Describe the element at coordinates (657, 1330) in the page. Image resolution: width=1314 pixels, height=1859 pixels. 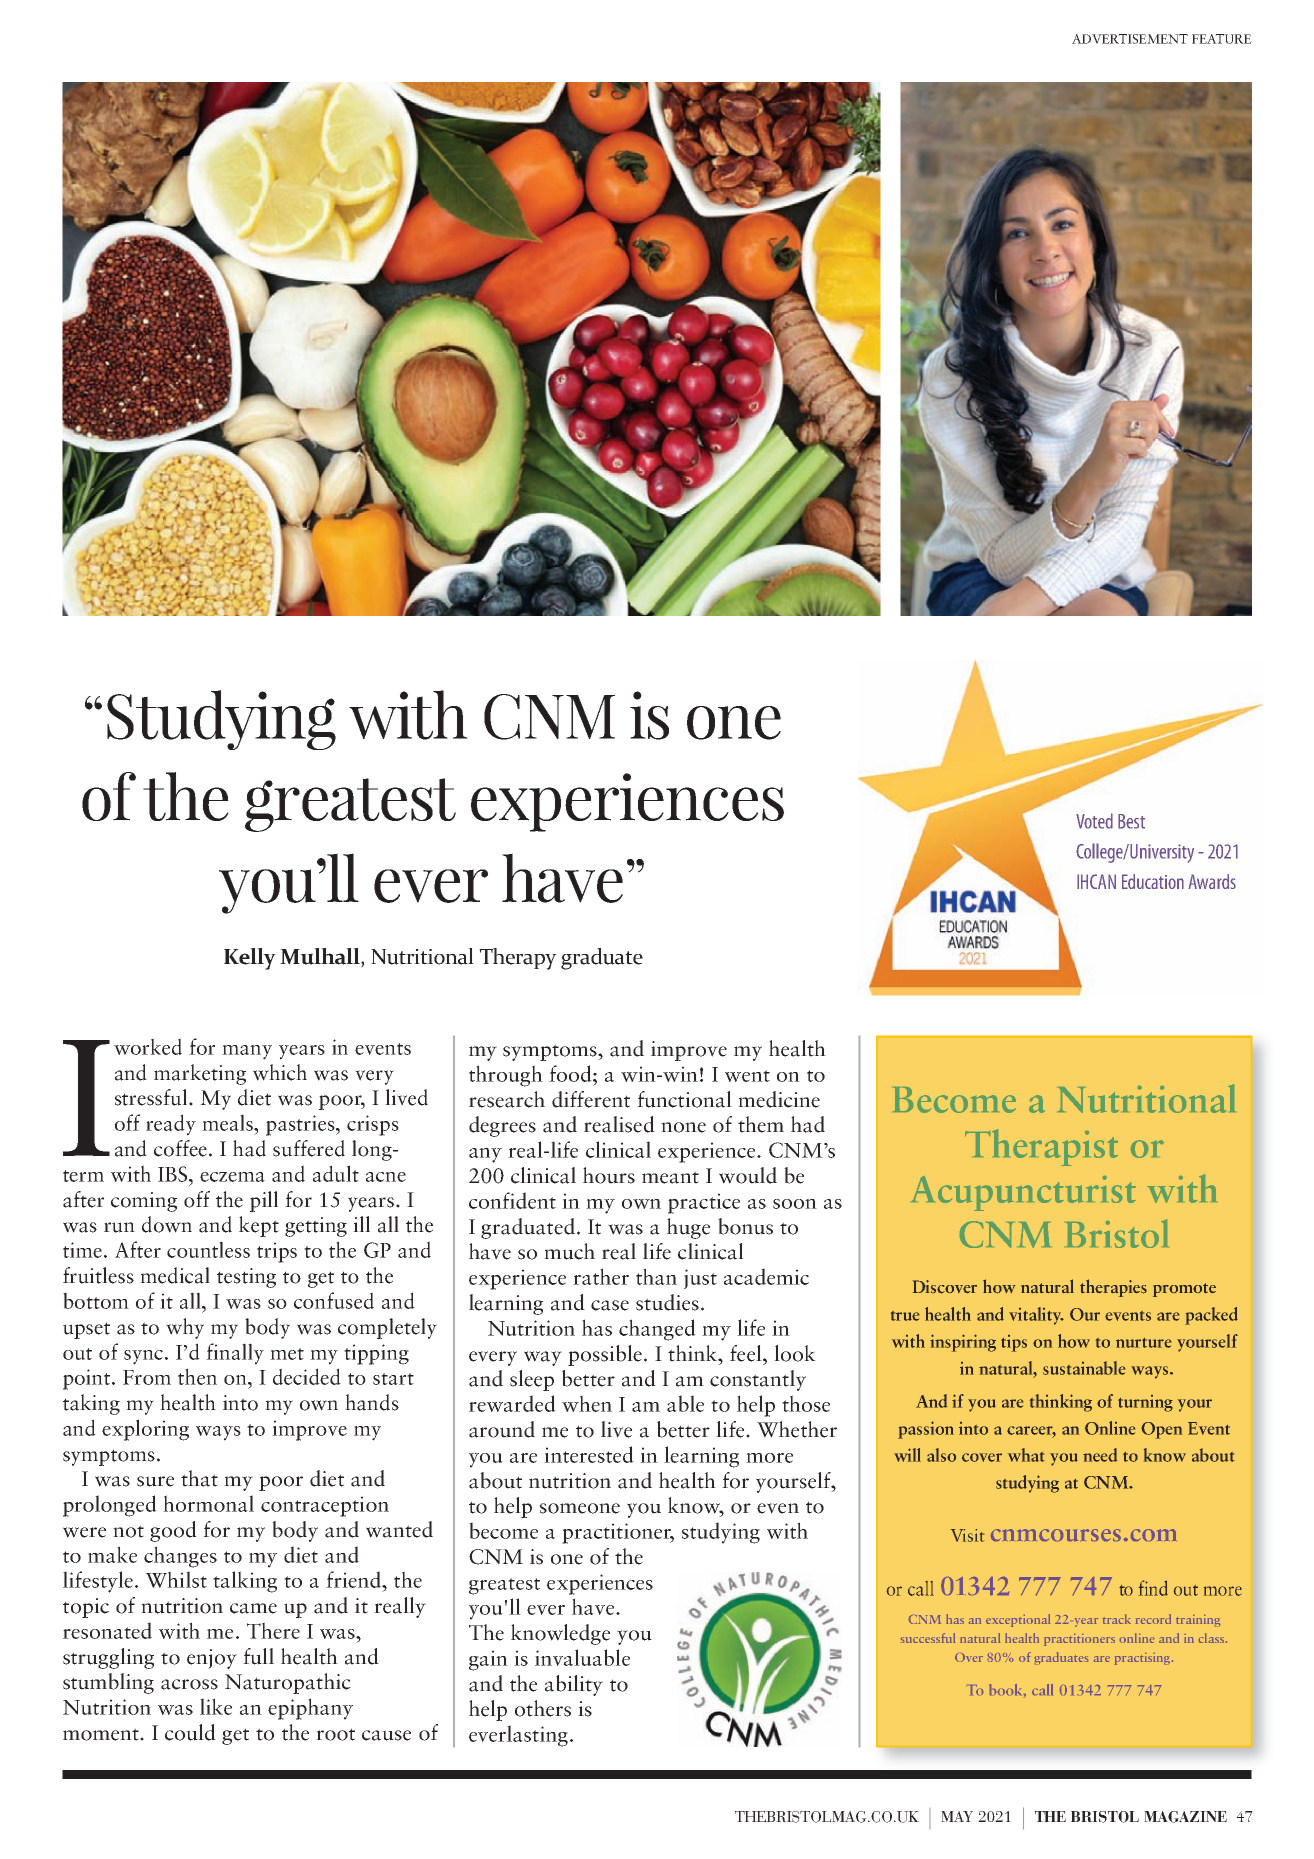
I see `changed` at that location.
